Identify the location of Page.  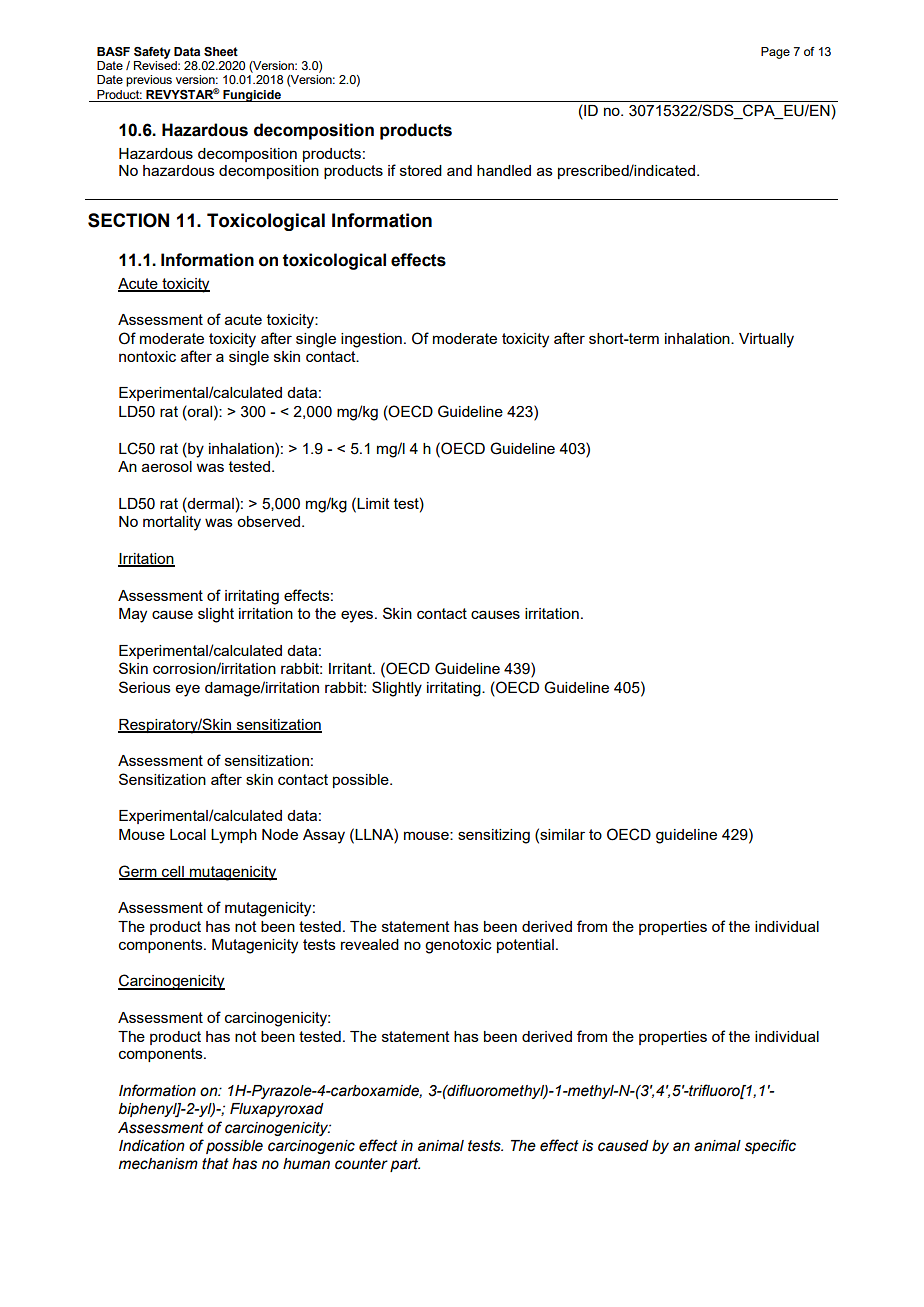
(775, 53).
